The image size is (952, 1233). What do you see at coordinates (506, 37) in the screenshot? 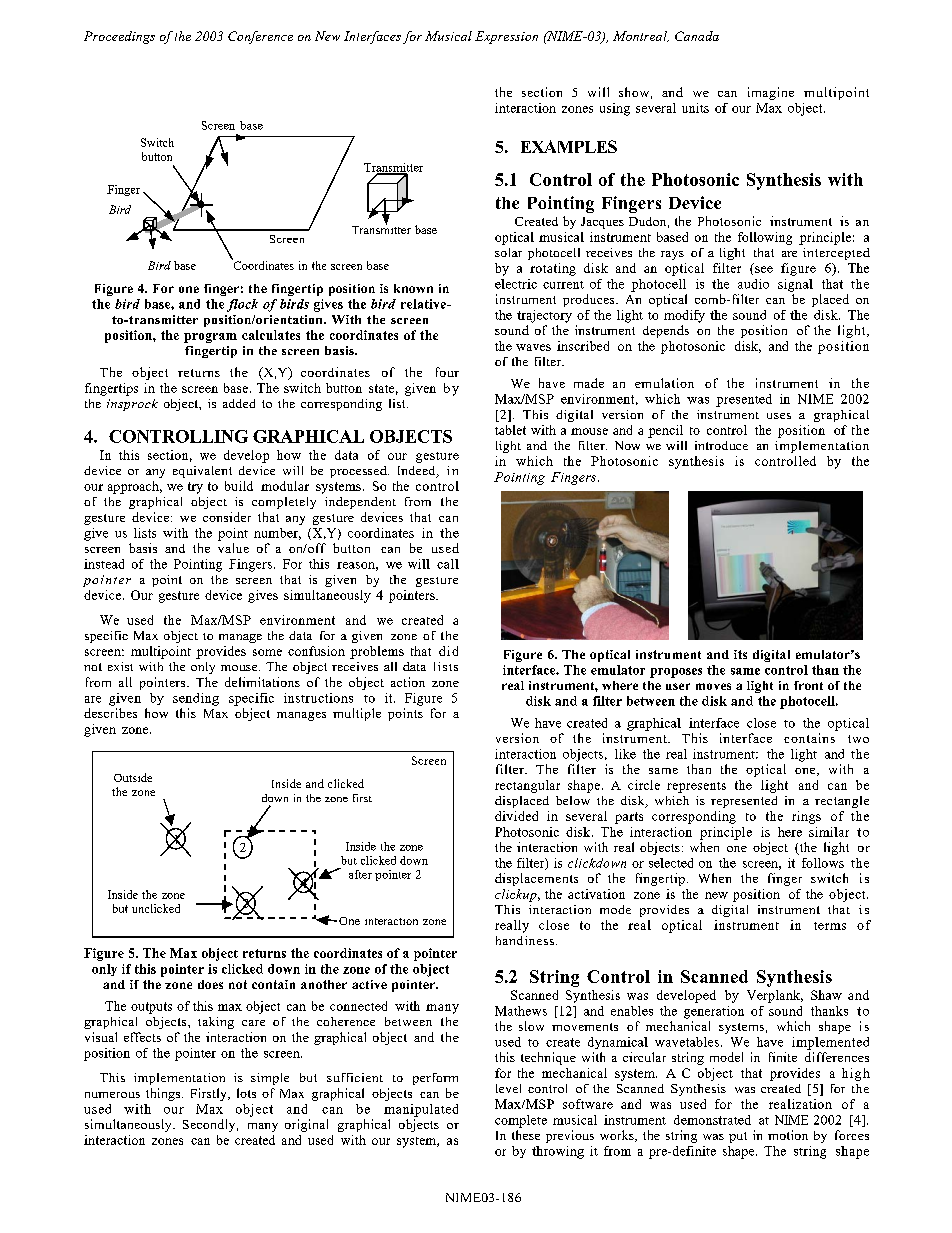
I see `Expression` at bounding box center [506, 37].
